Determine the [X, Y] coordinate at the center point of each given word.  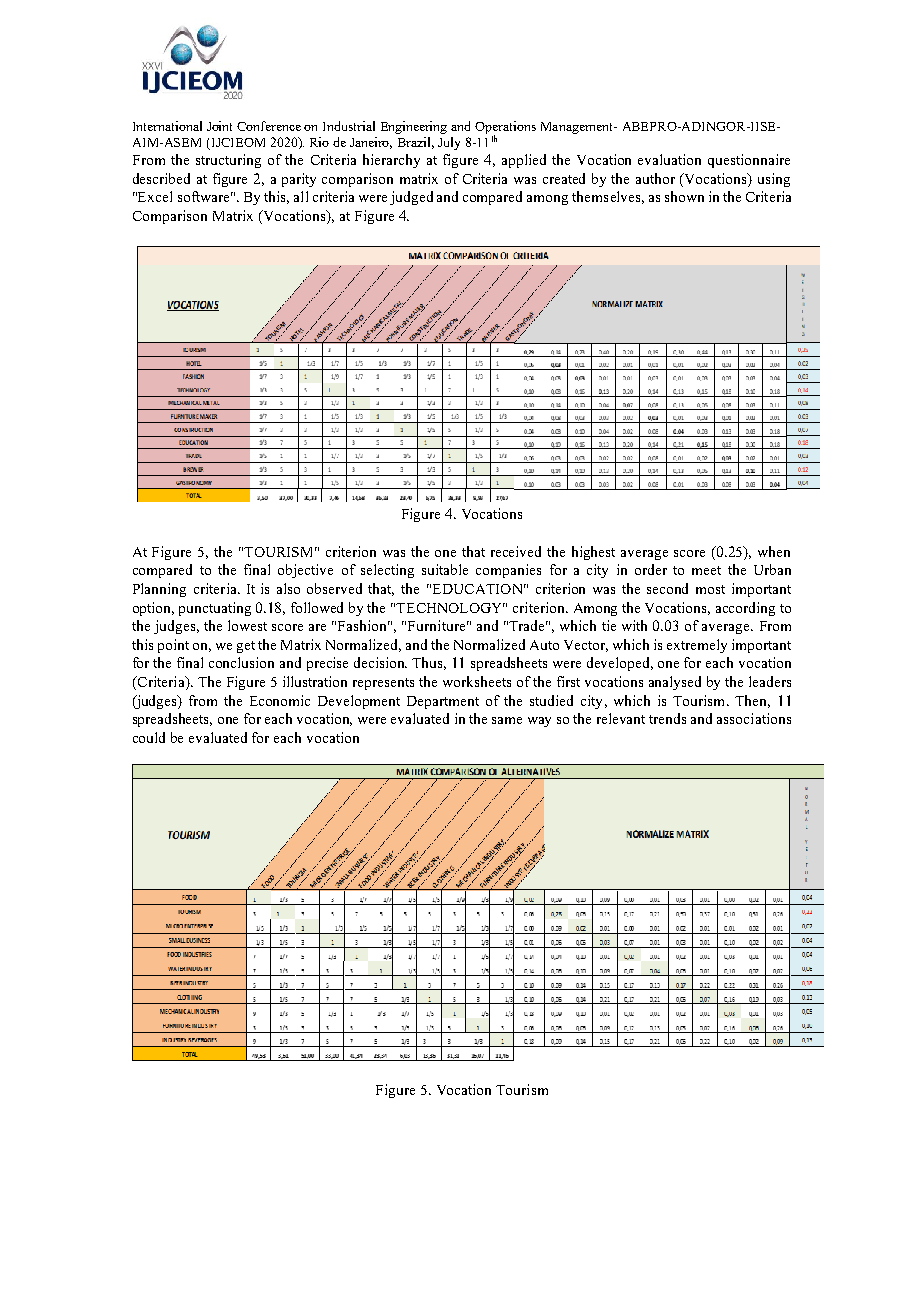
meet [706, 570]
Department [443, 702]
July [449, 143]
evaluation [669, 159]
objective [305, 571]
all [301, 196]
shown [684, 196]
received [516, 551]
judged [411, 198]
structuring [228, 161]
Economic [280, 700]
